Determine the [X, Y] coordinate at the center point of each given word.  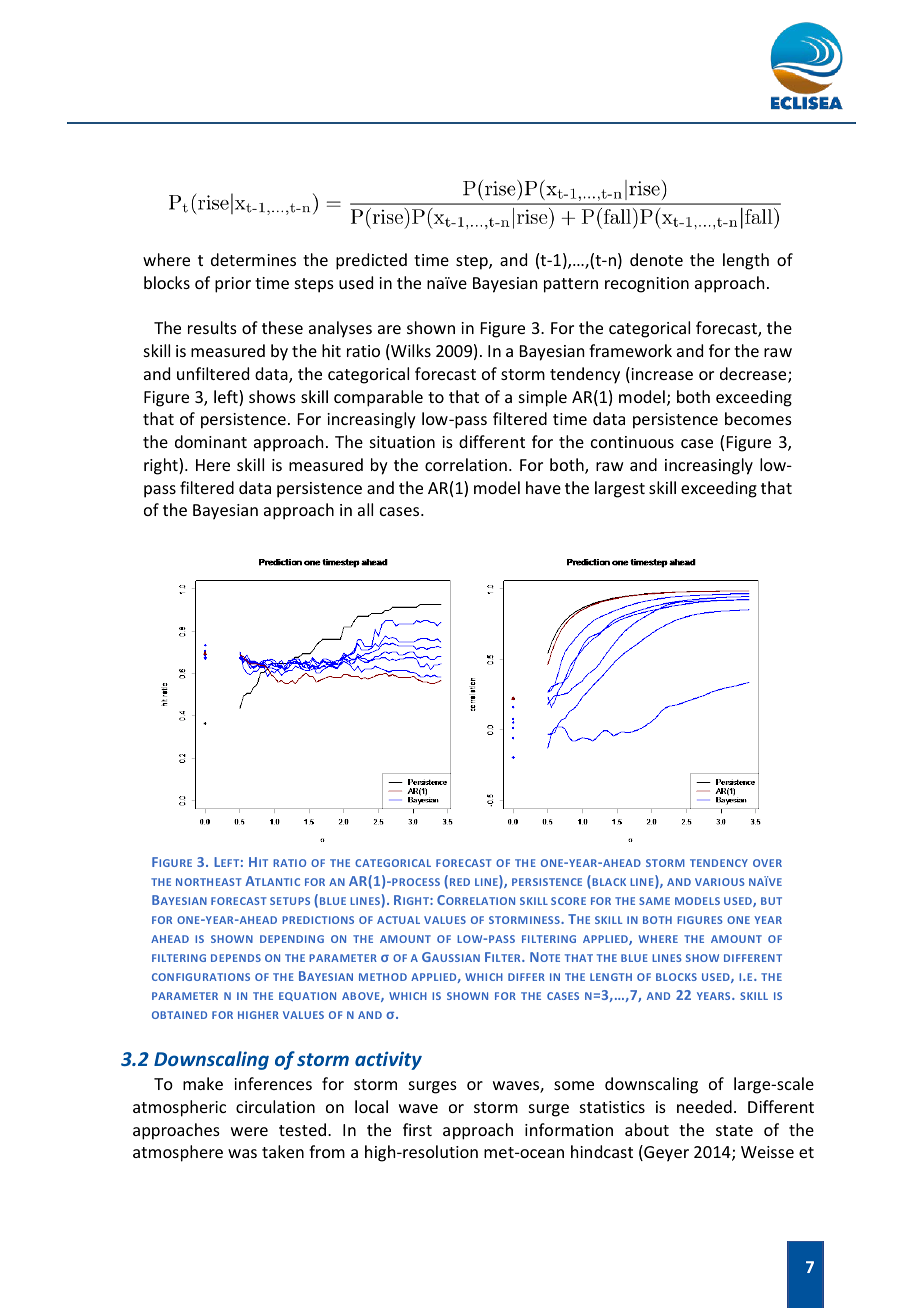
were [249, 1131]
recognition [647, 285]
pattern [571, 285]
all [365, 509]
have [543, 487]
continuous [632, 442]
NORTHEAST [208, 882]
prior [233, 285]
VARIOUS [720, 882]
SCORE [568, 901]
